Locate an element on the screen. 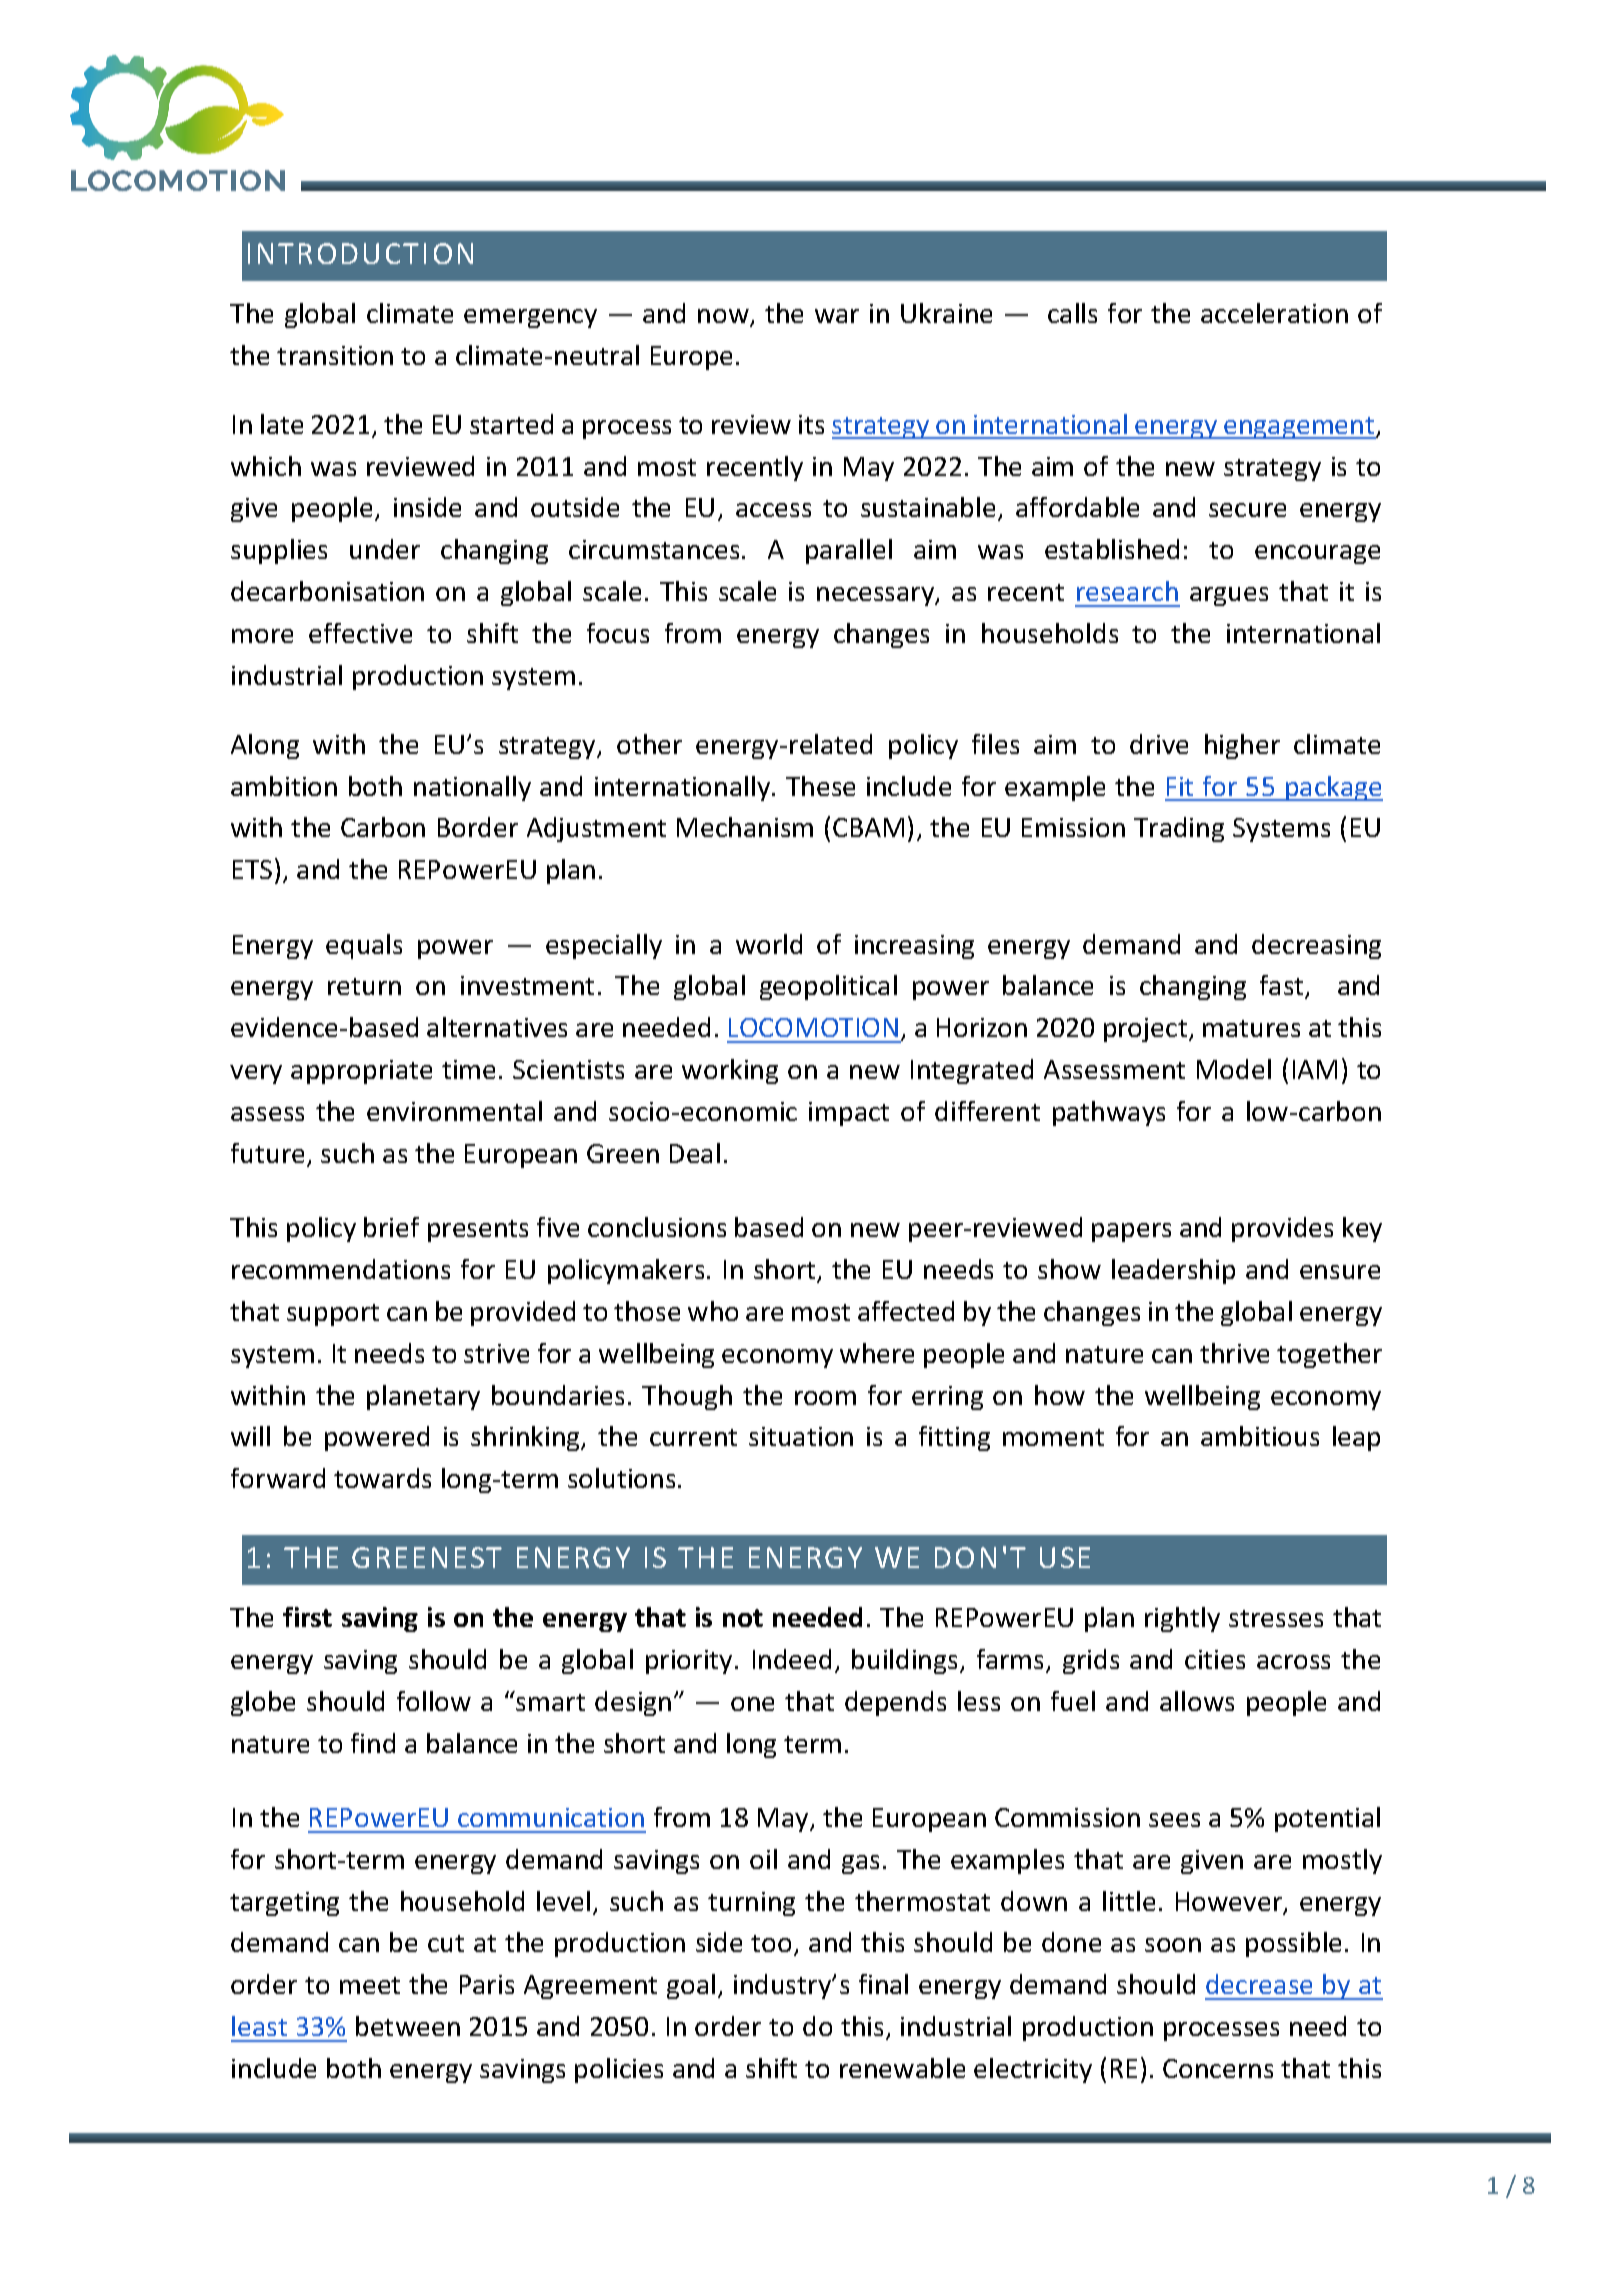  acceleration is located at coordinates (1274, 313).
